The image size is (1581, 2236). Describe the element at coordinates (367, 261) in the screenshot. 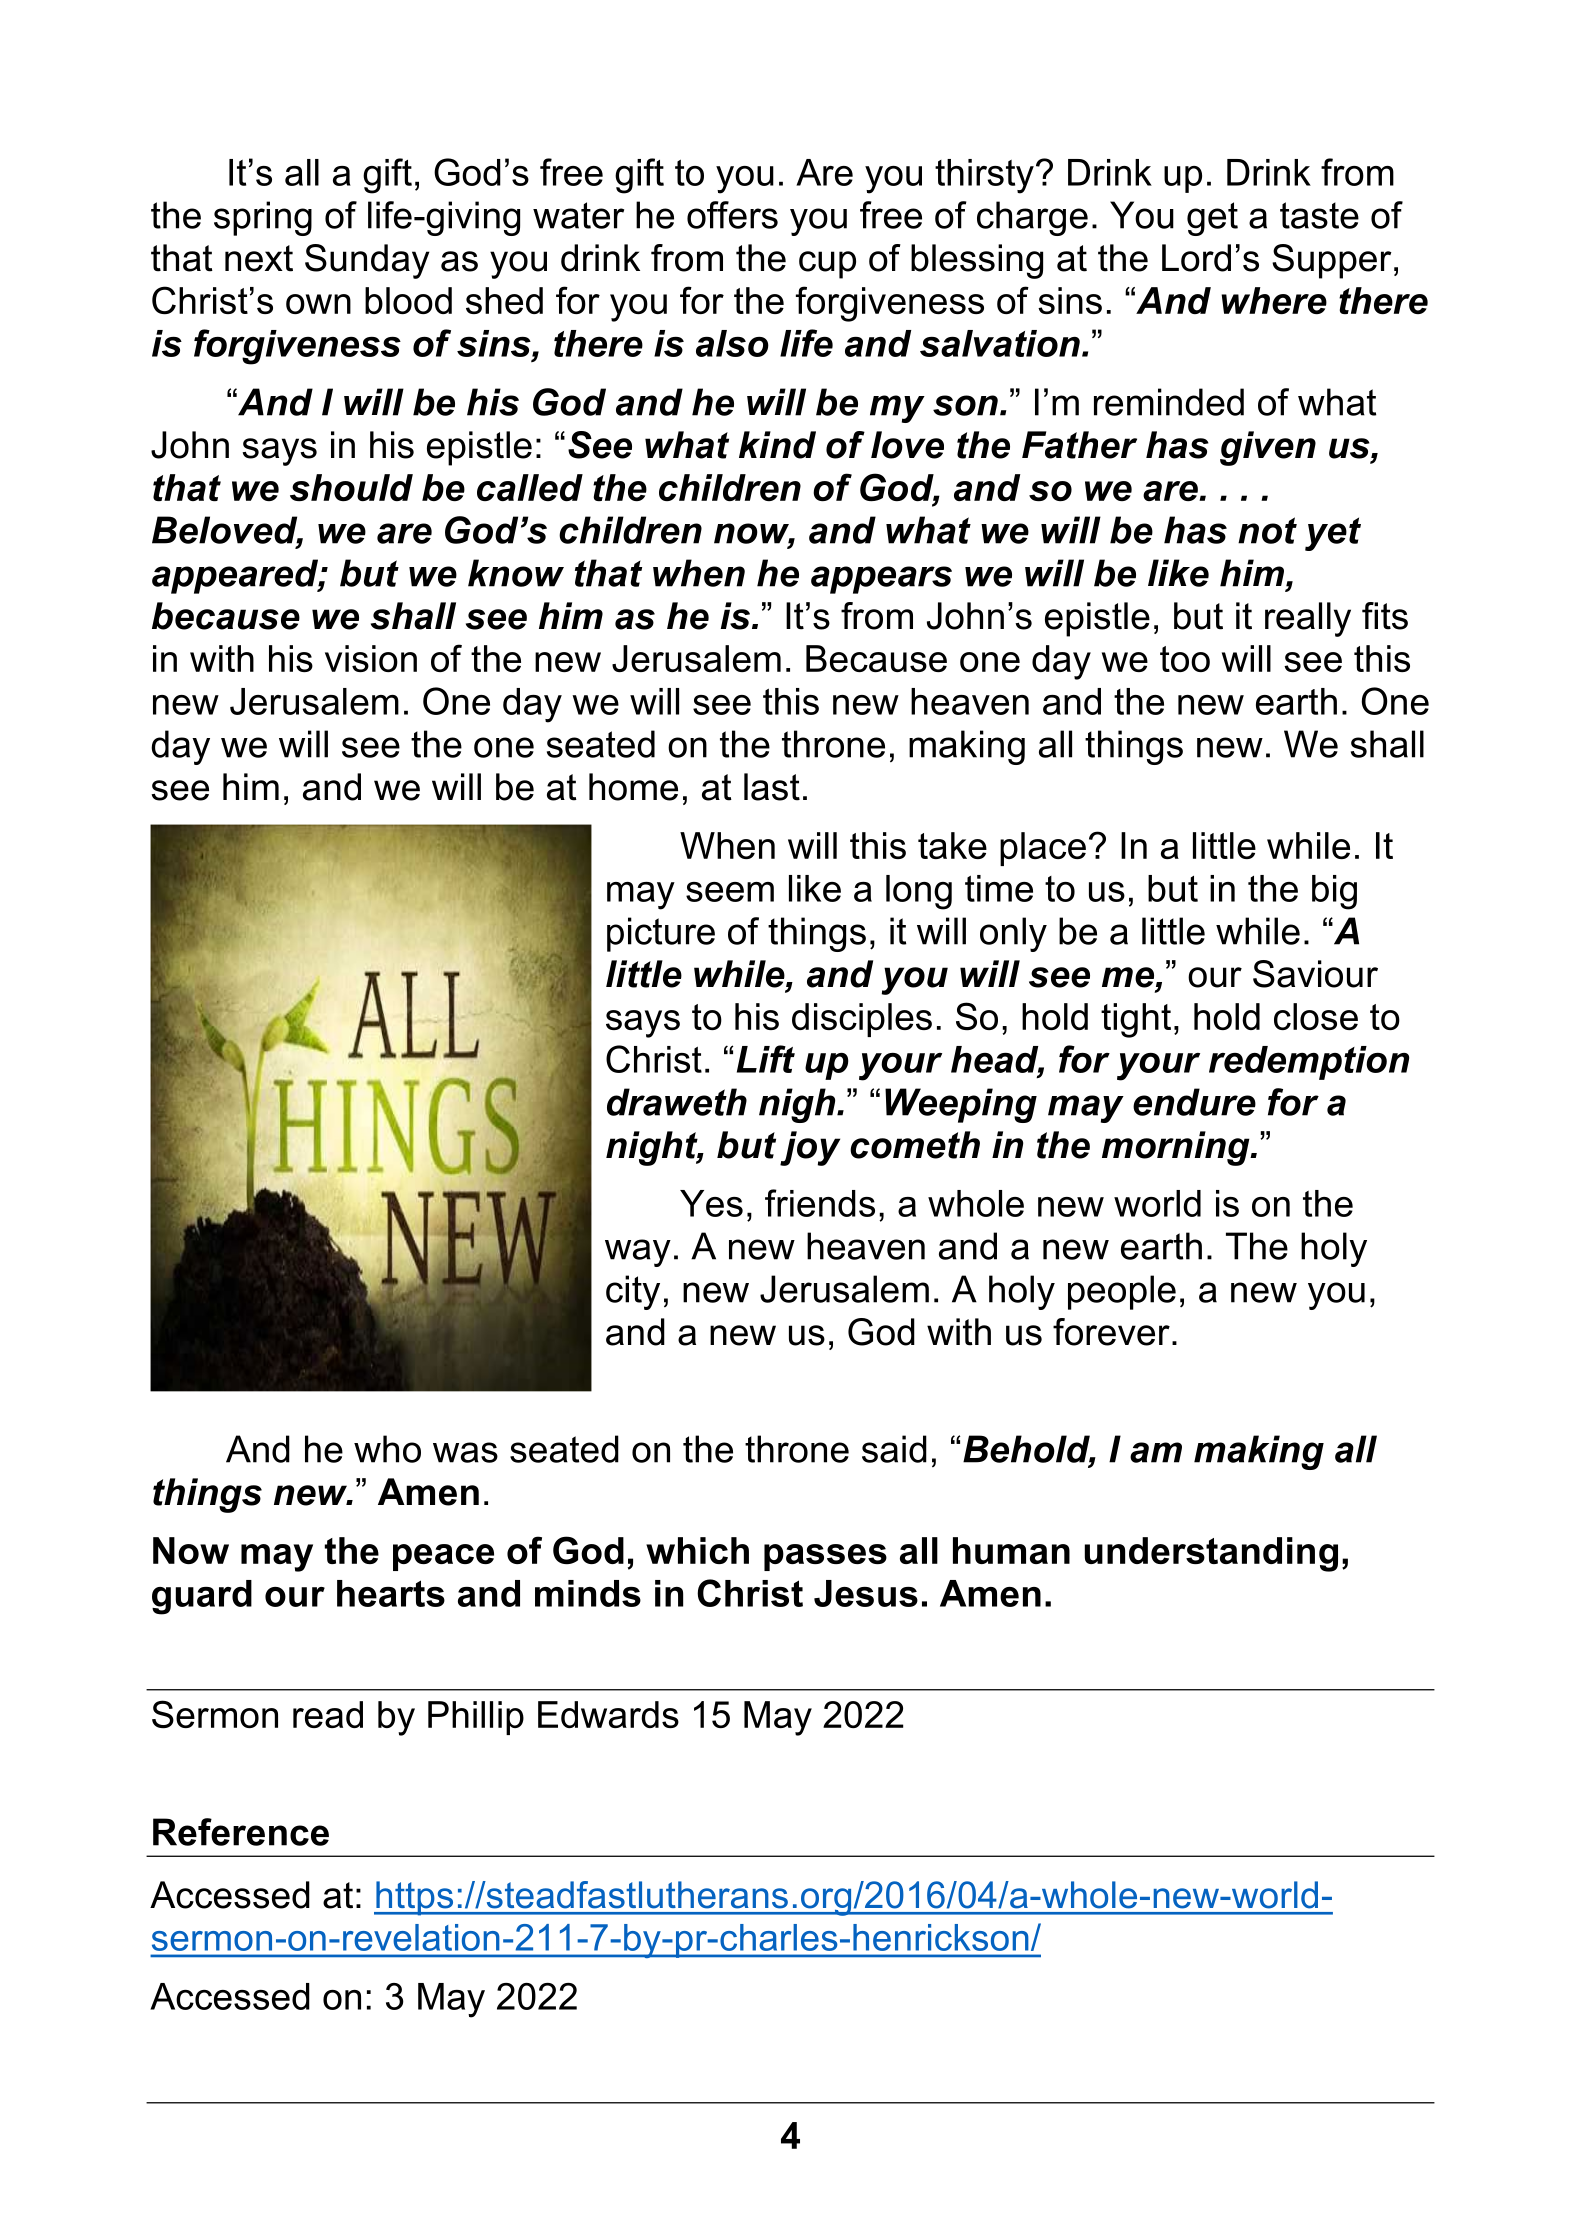

I see `Sunday` at that location.
